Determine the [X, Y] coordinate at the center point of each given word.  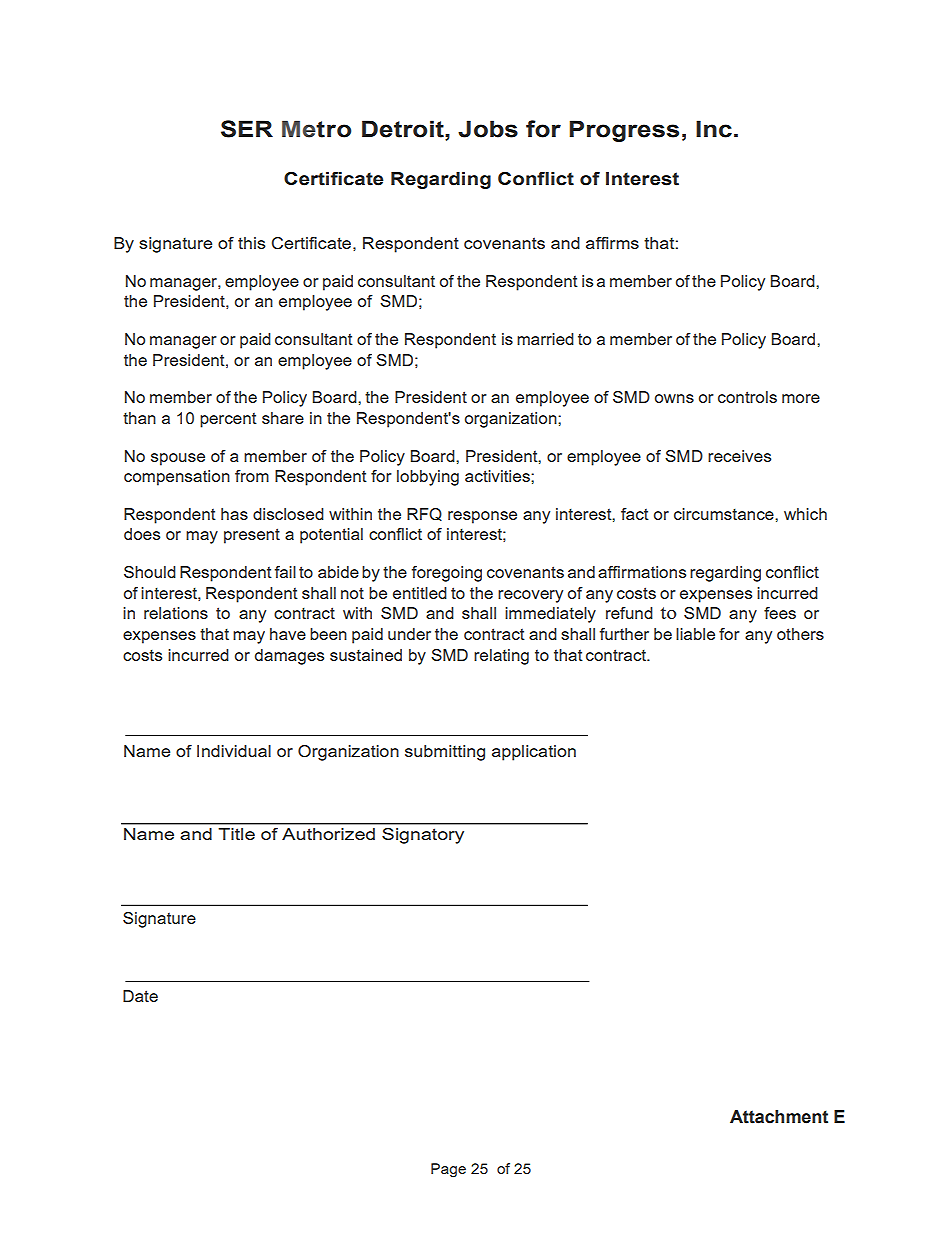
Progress [624, 131]
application [534, 753]
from [252, 476]
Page [448, 1170]
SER [247, 129]
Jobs [488, 129]
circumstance [725, 514]
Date [140, 996]
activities [498, 476]
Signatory [423, 836]
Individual [234, 751]
